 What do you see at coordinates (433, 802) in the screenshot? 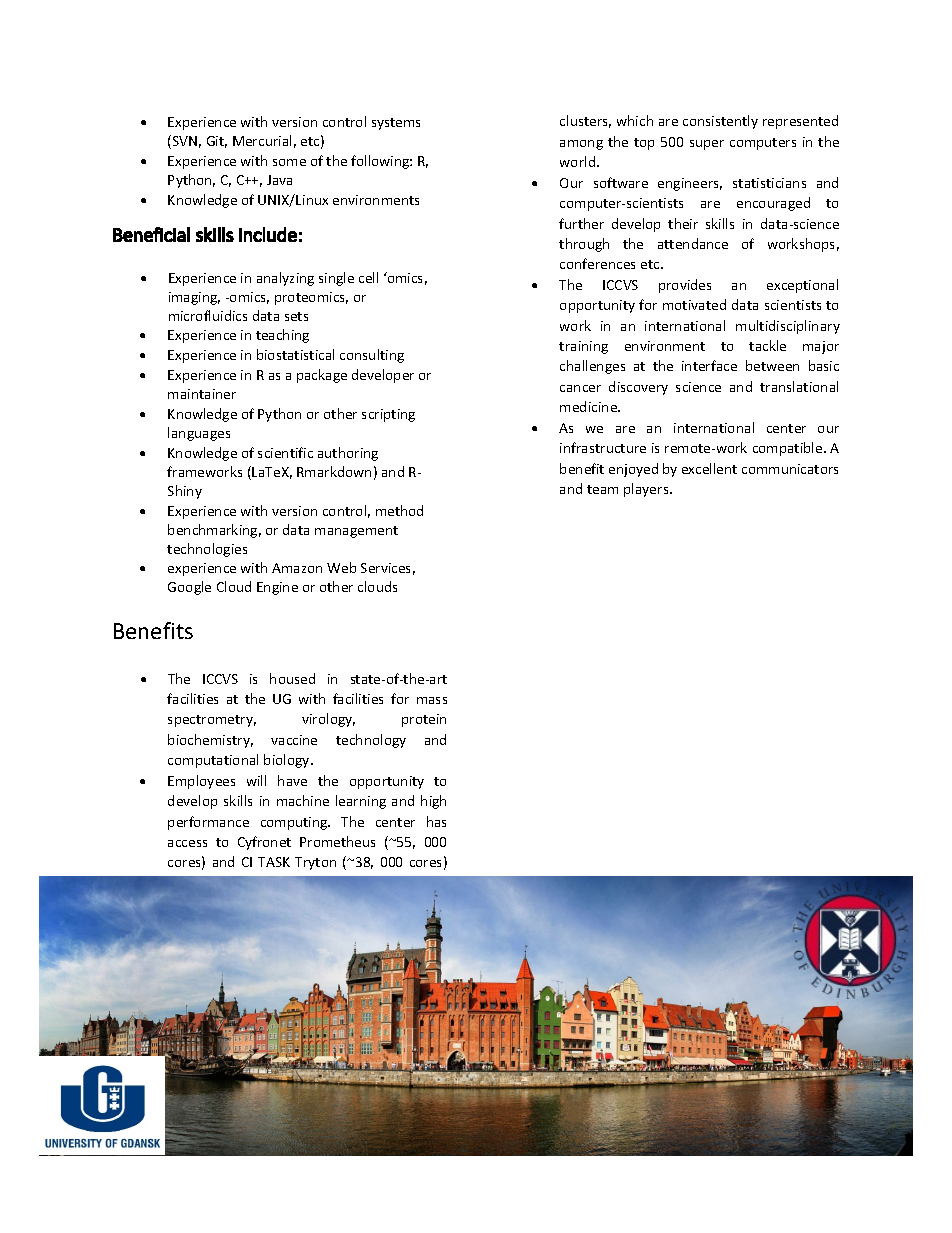
I see `high` at bounding box center [433, 802].
